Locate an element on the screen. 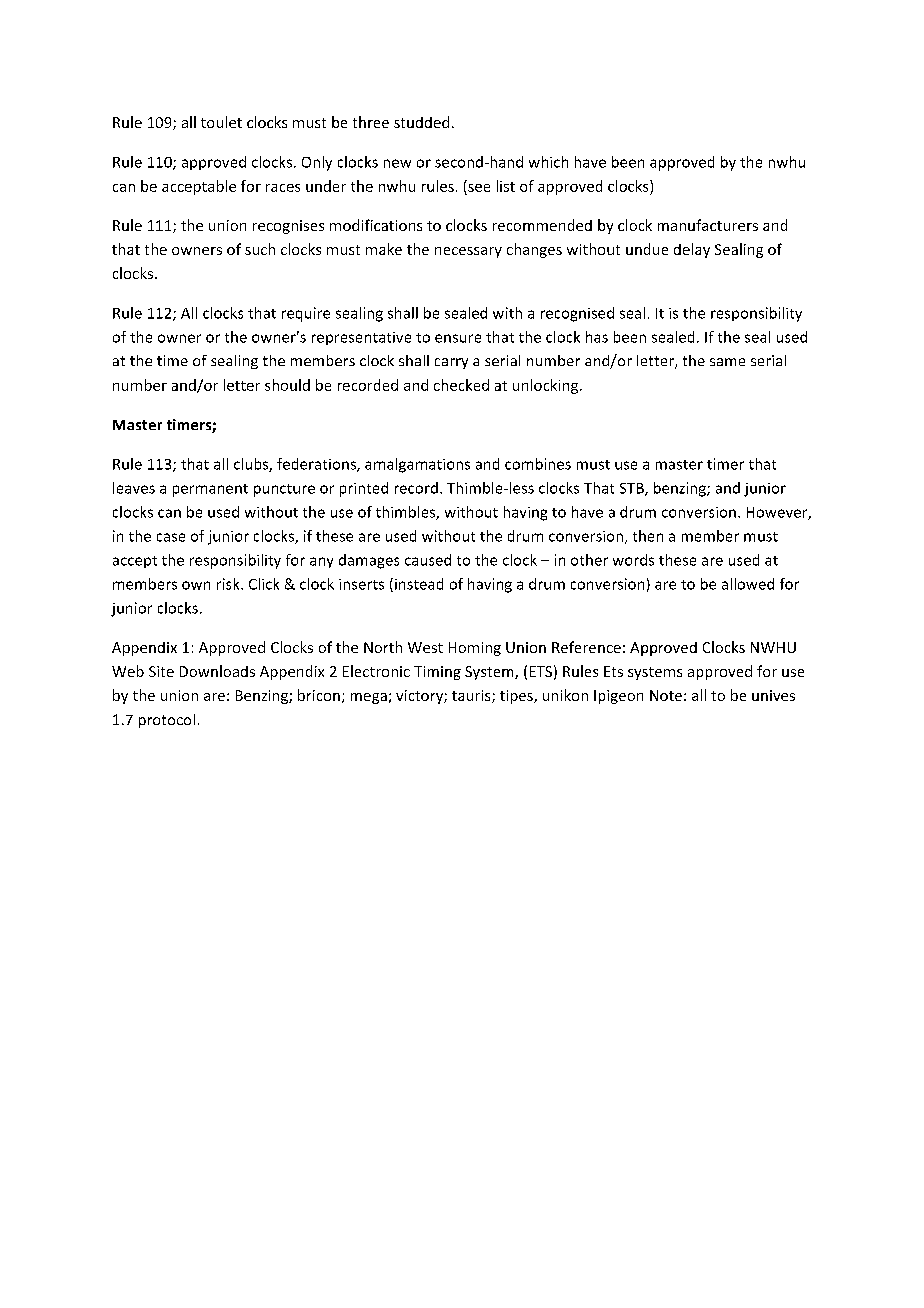 Image resolution: width=924 pixels, height=1308 pixels. delay is located at coordinates (692, 250).
